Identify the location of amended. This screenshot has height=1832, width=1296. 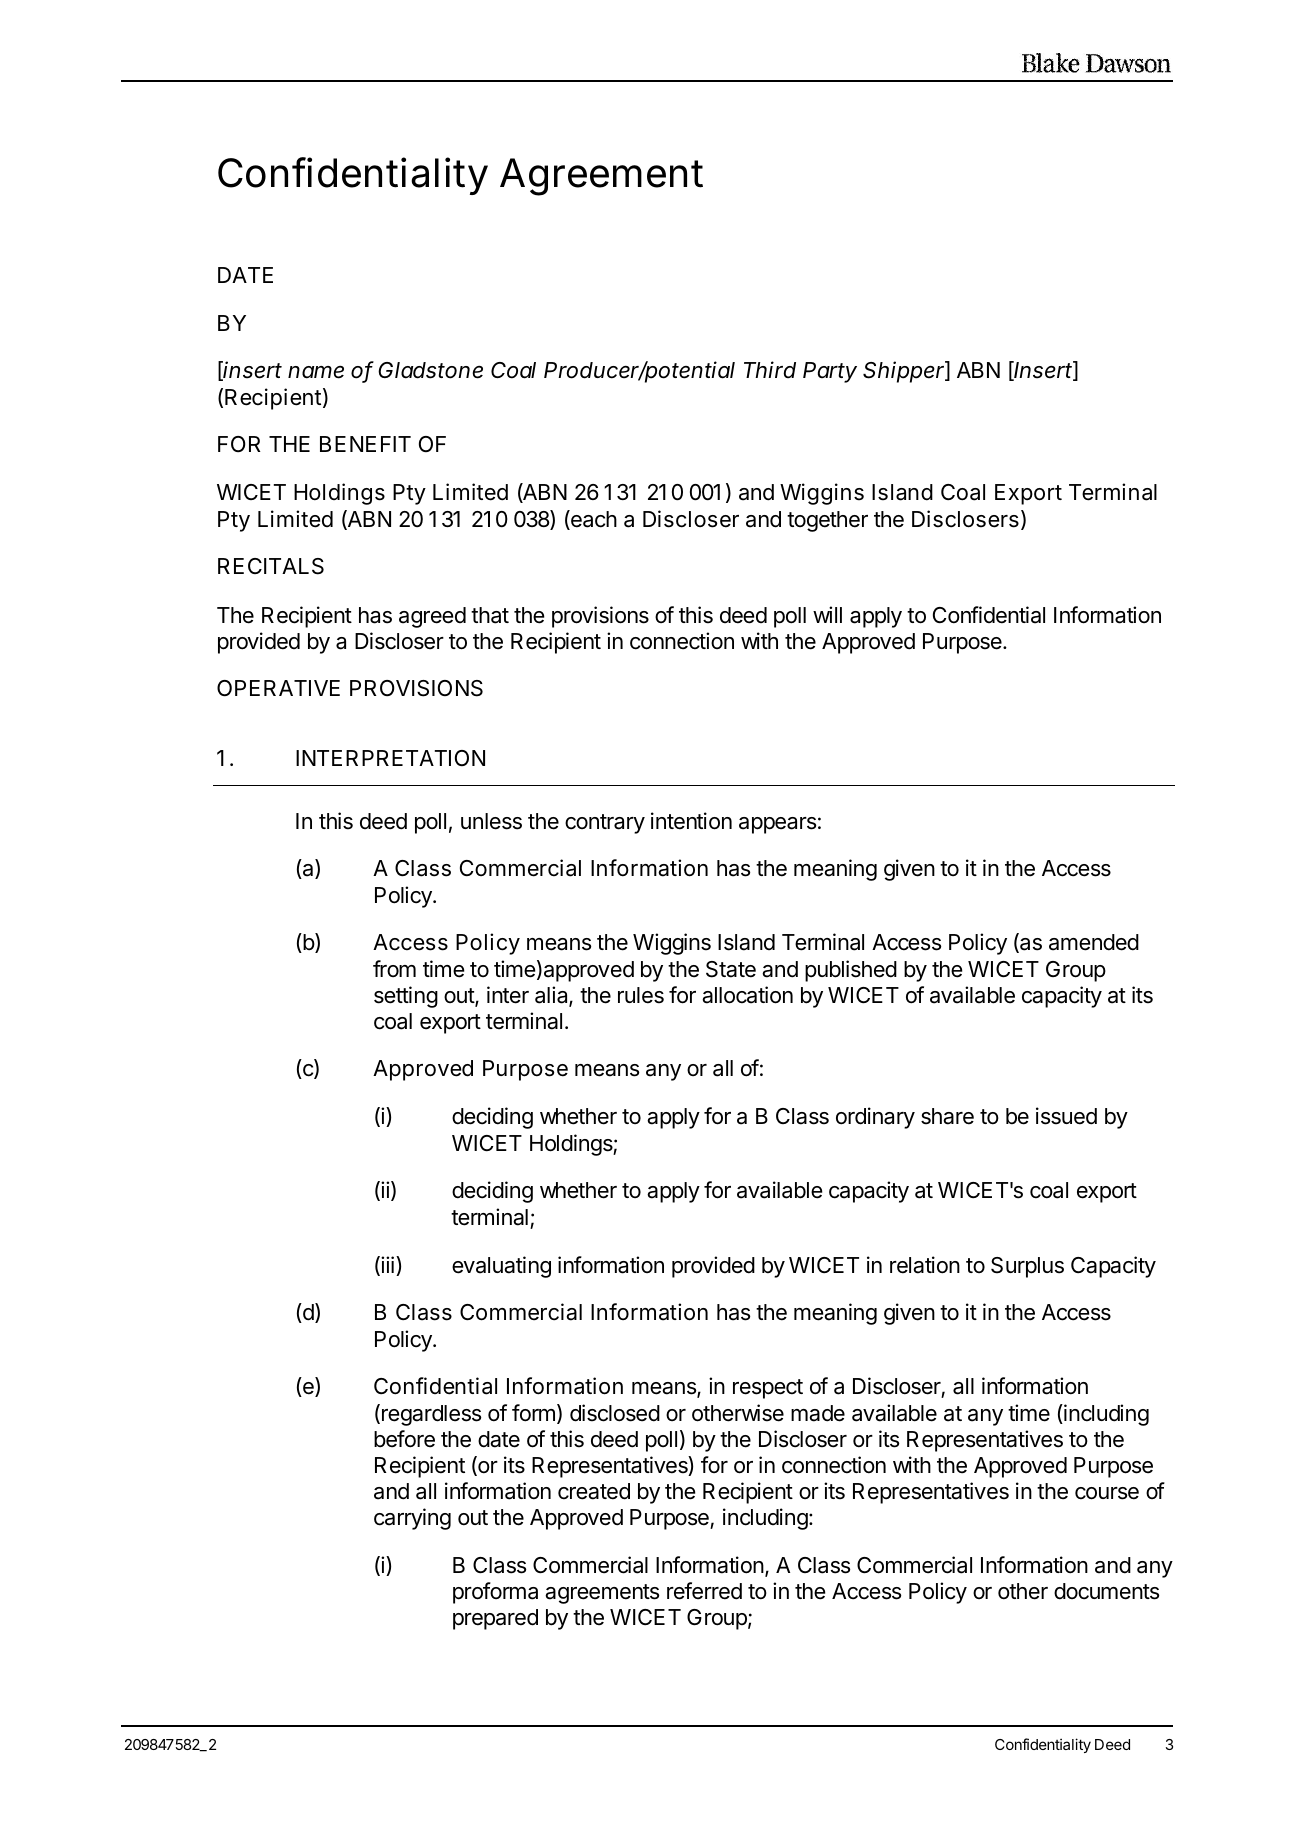
(1094, 942).
